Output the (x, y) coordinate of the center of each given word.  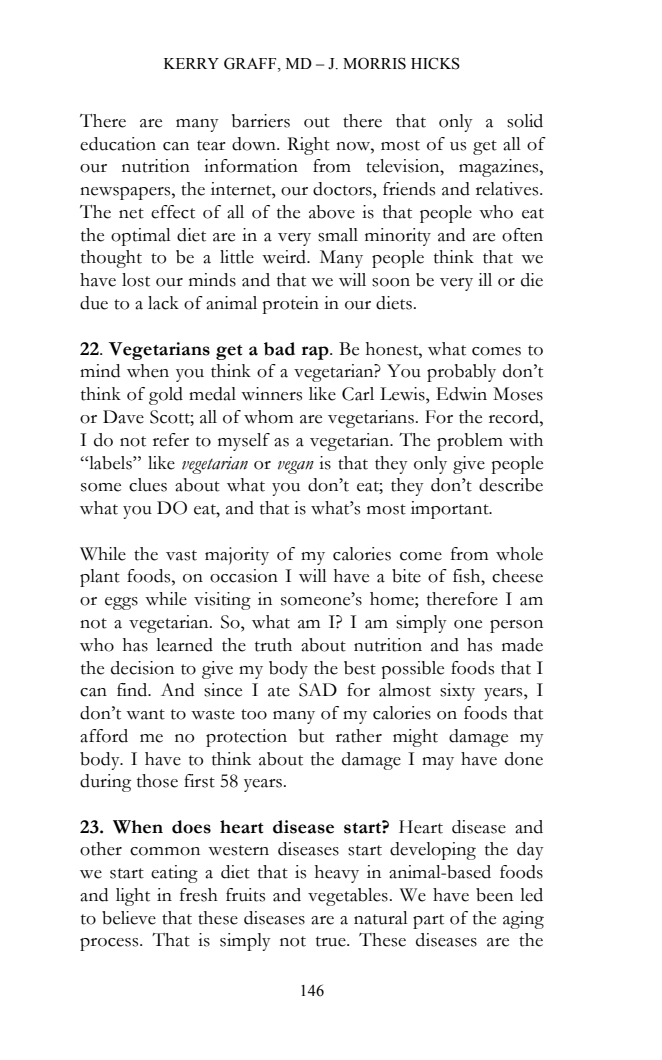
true (332, 941)
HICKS (435, 63)
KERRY (191, 63)
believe (129, 918)
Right (308, 146)
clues (148, 485)
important (451, 510)
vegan (296, 467)
